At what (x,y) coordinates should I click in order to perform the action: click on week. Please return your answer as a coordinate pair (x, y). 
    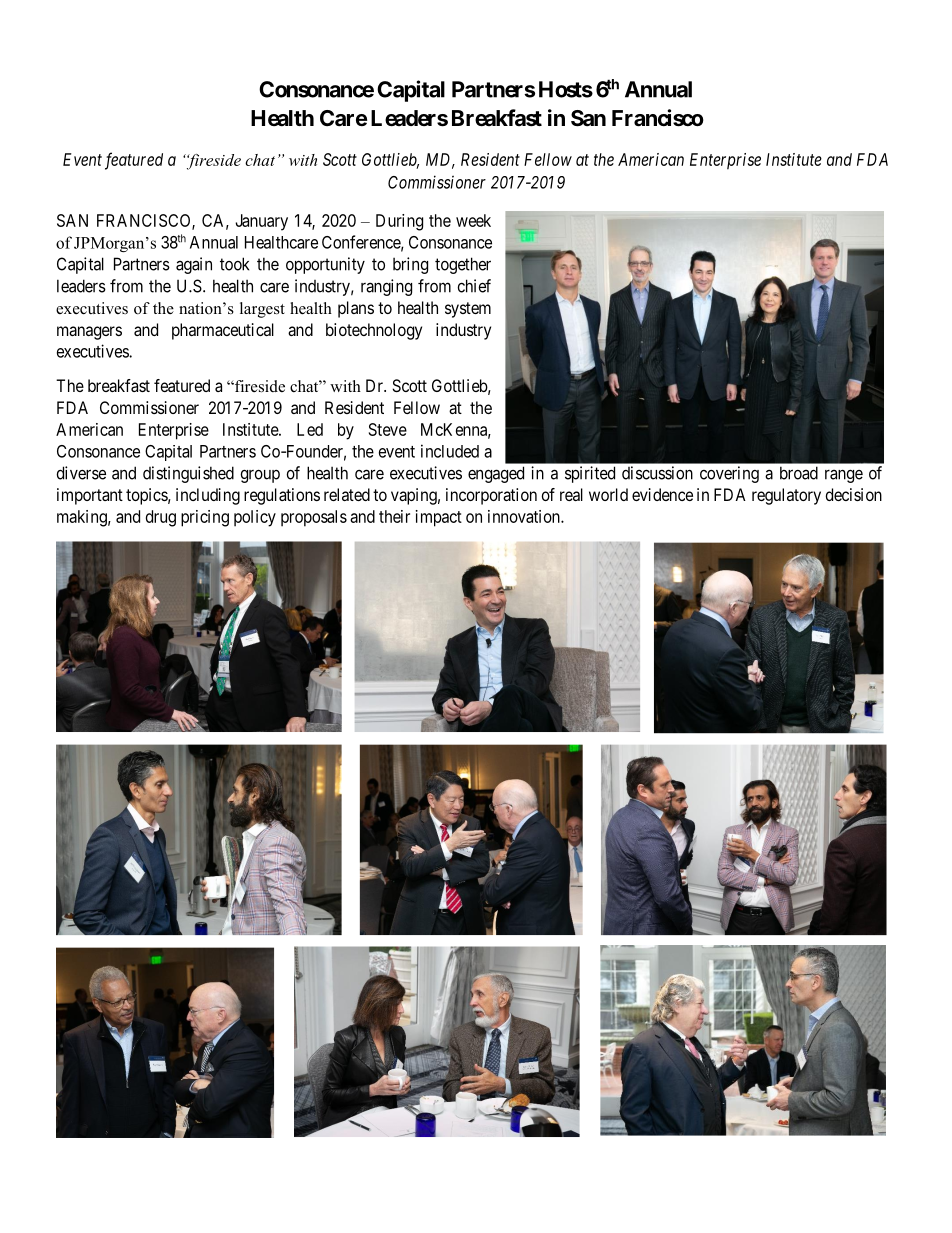
    Looking at the image, I should click on (473, 220).
